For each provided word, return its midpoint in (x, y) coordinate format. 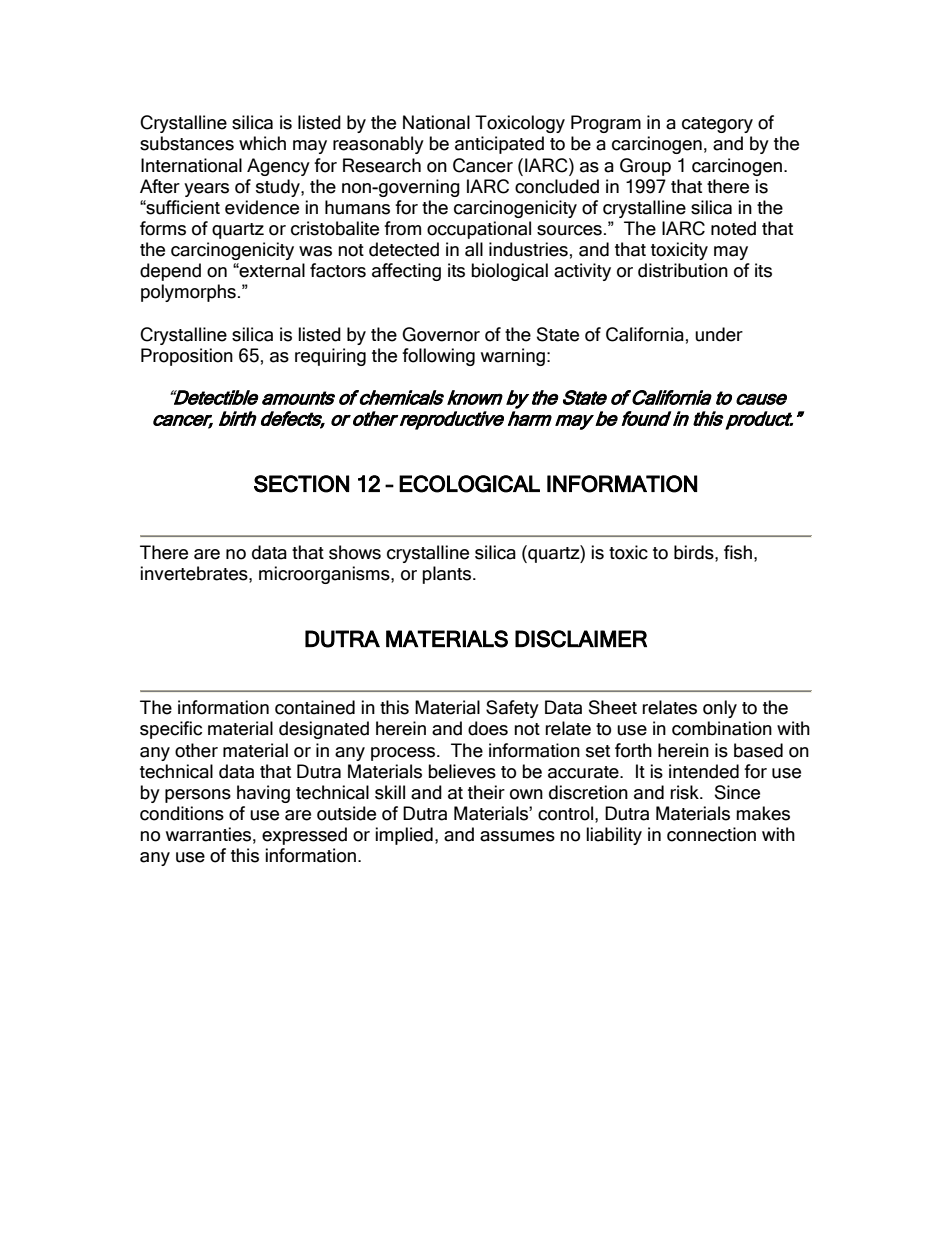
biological (509, 272)
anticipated (499, 145)
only (720, 709)
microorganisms (325, 575)
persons (198, 796)
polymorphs (188, 293)
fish (738, 552)
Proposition (187, 357)
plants (448, 575)
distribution (683, 270)
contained (315, 707)
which (262, 143)
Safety (512, 709)
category (717, 125)
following (438, 357)
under (719, 334)
